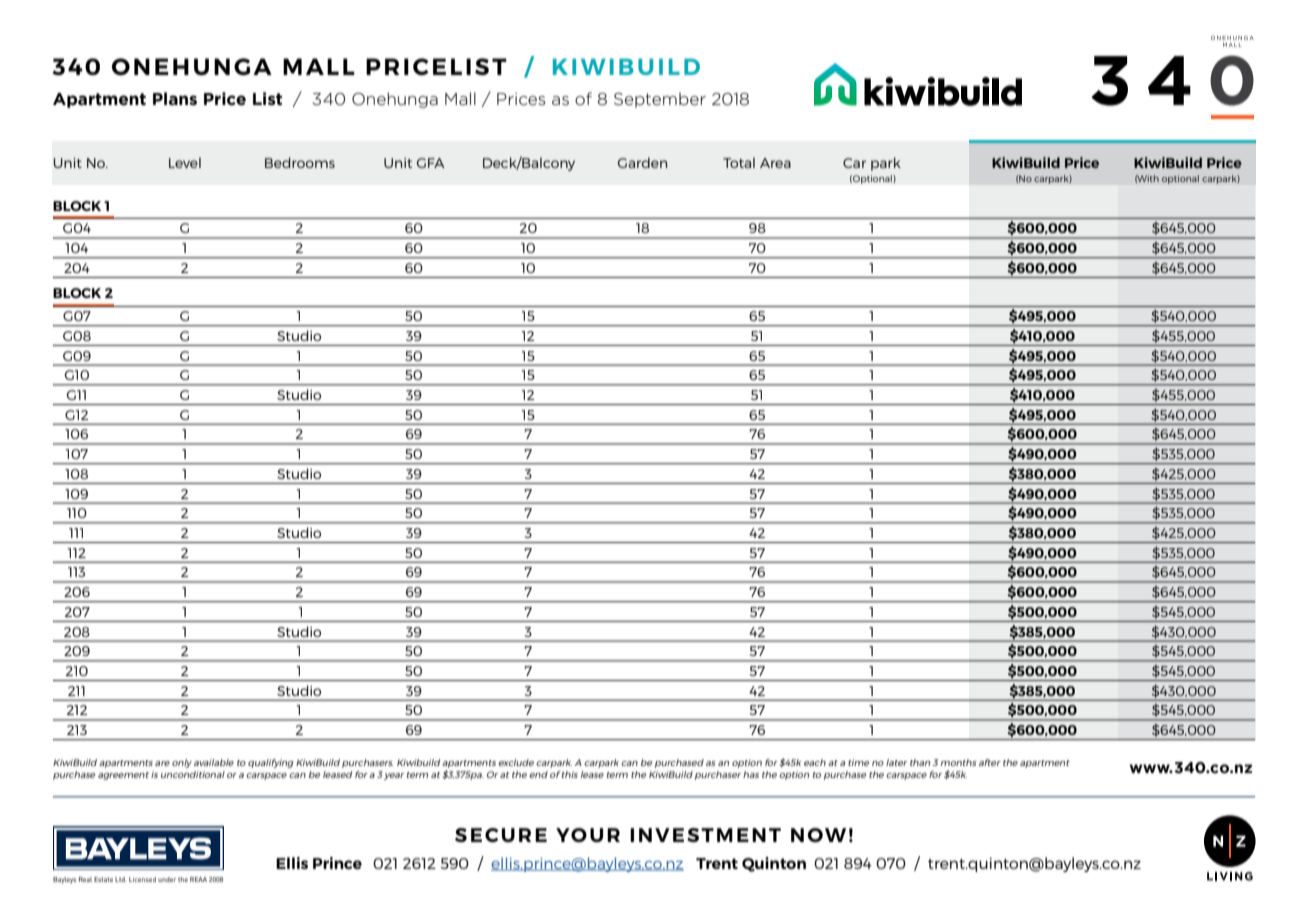 The image size is (1308, 924). What do you see at coordinates (660, 100) in the page?
I see `September` at bounding box center [660, 100].
